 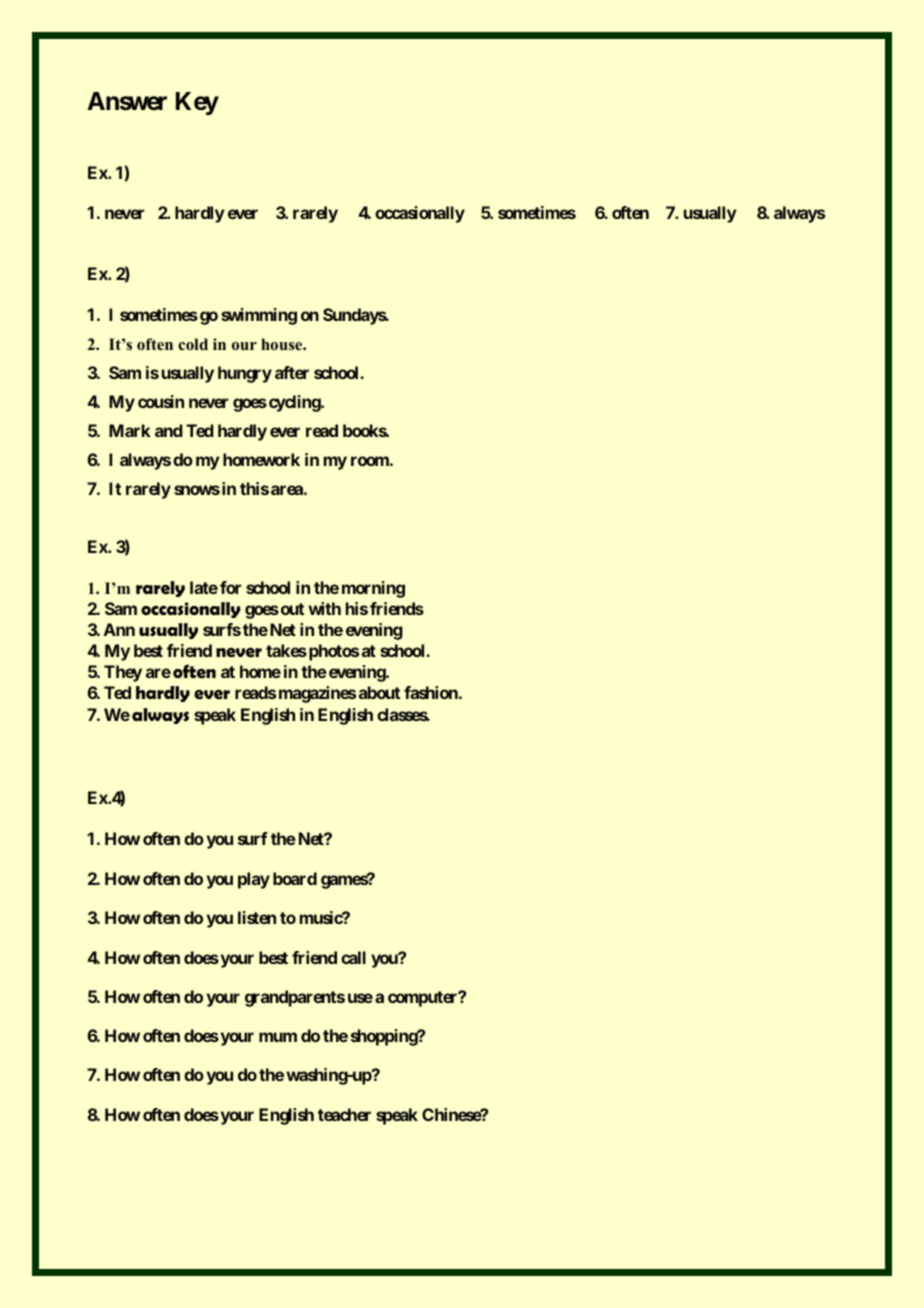 What do you see at coordinates (127, 101) in the image?
I see `Answer` at bounding box center [127, 101].
